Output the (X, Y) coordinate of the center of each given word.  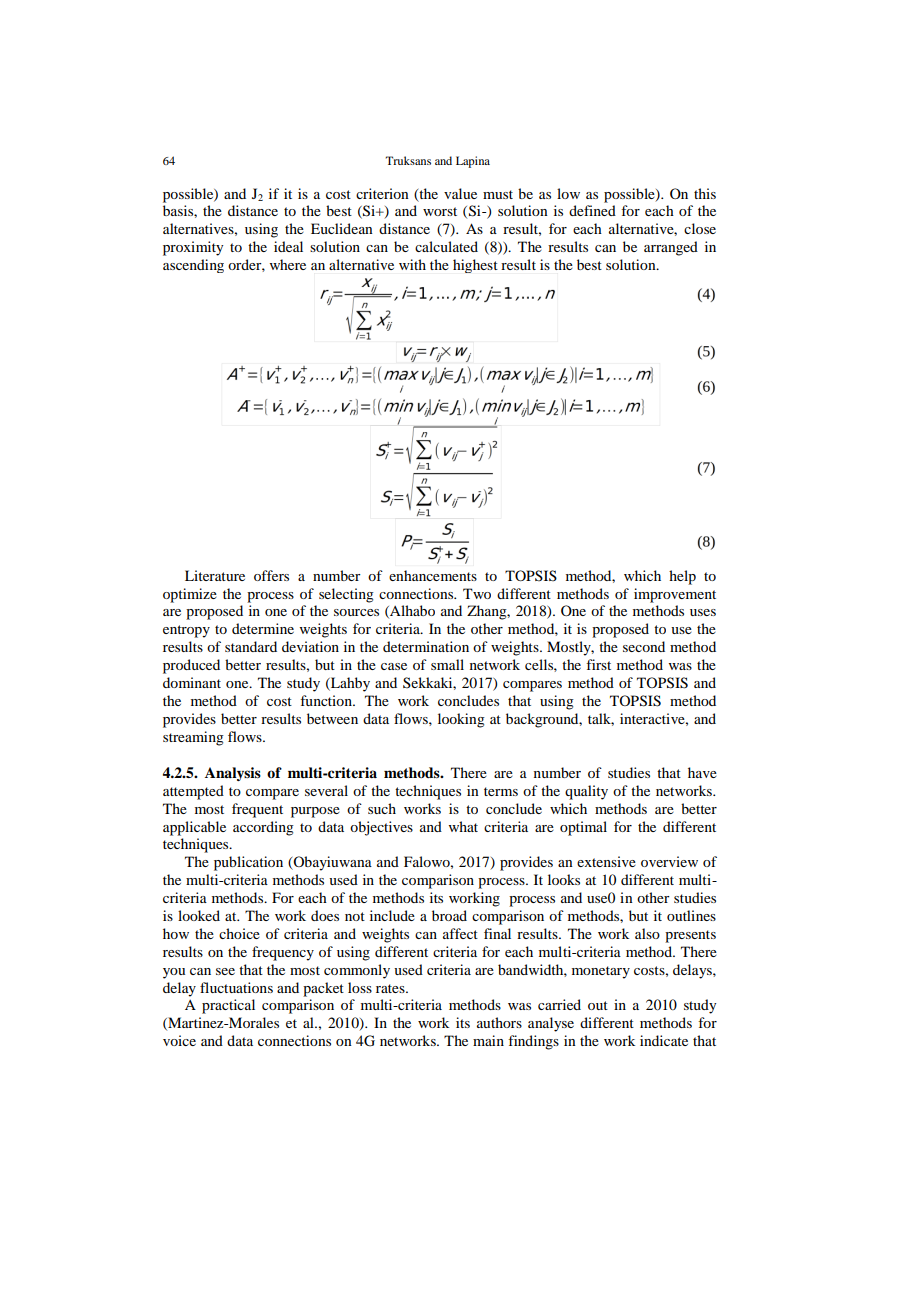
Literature (215, 575)
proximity (193, 248)
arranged (671, 248)
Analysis (233, 774)
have (702, 772)
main (488, 1040)
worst (440, 211)
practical (228, 1006)
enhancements (433, 575)
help (682, 577)
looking (461, 720)
